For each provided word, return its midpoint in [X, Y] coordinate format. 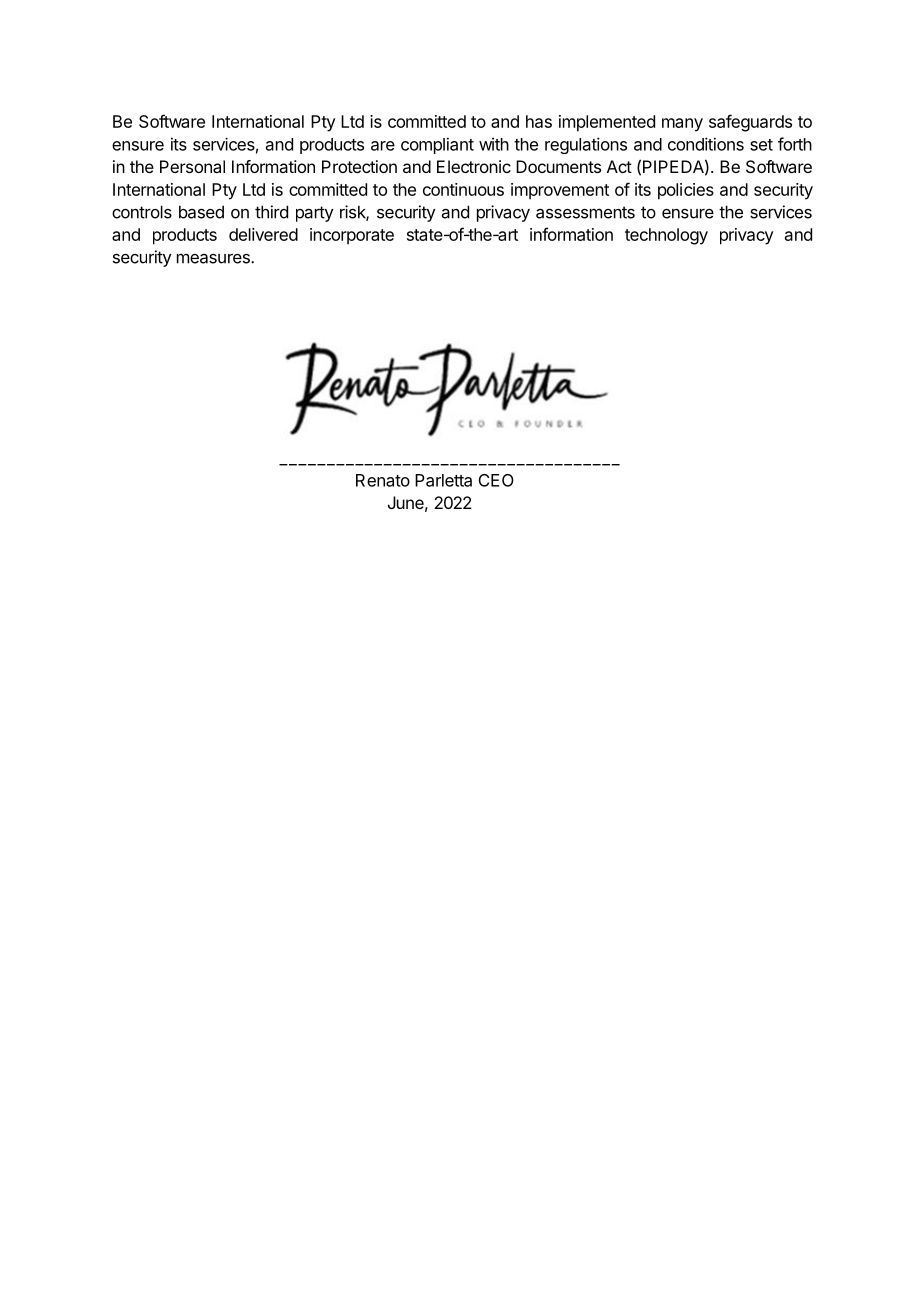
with [494, 144]
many [682, 125]
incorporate [352, 236]
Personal [192, 166]
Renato [383, 480]
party [314, 214]
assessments [585, 212]
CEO [496, 480]
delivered [263, 234]
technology [666, 236]
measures [214, 258]
